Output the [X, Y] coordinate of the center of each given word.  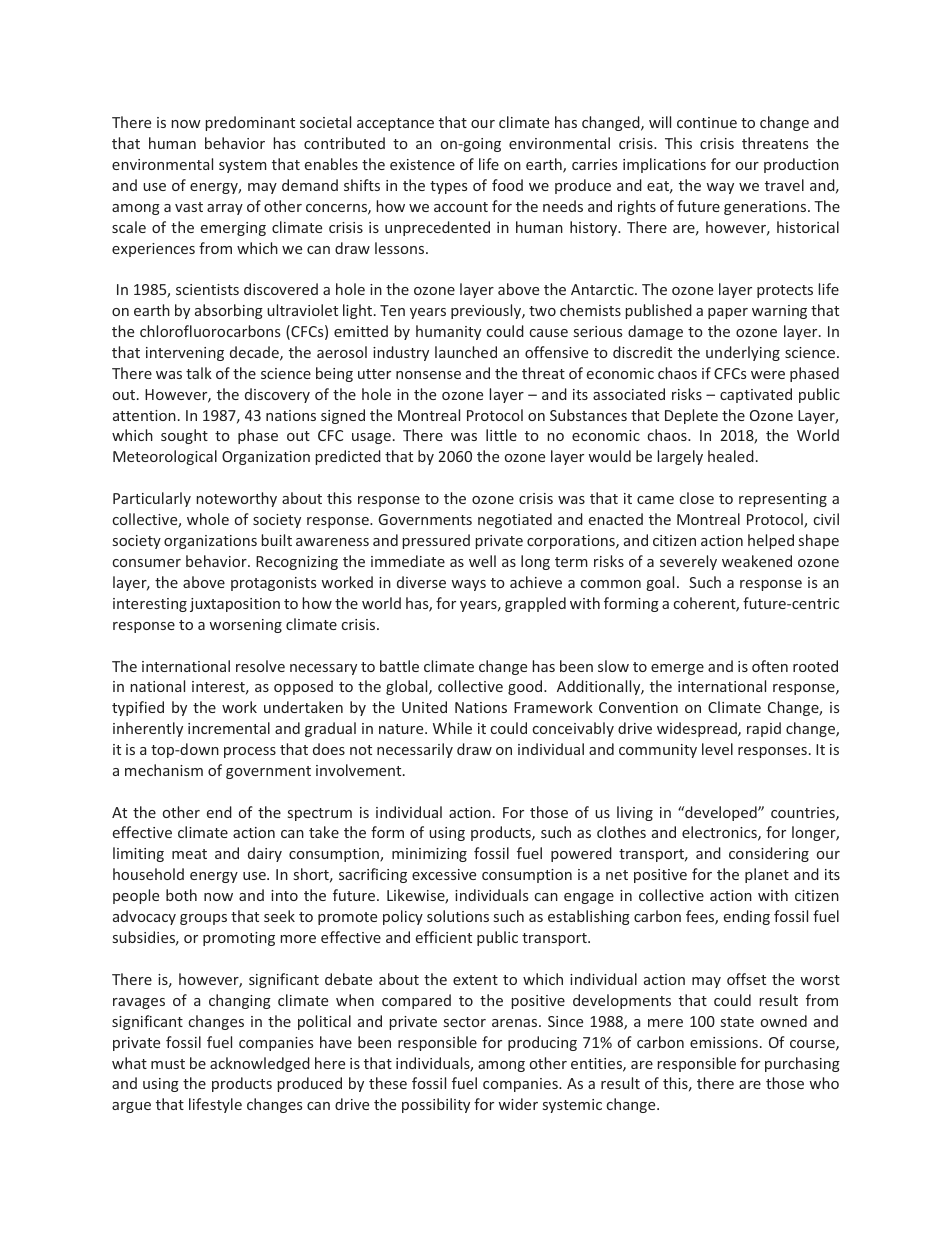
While [452, 728]
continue [707, 122]
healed [731, 456]
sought [184, 436]
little [501, 435]
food [507, 185]
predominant [250, 123]
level [717, 749]
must [168, 1064]
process [250, 752]
